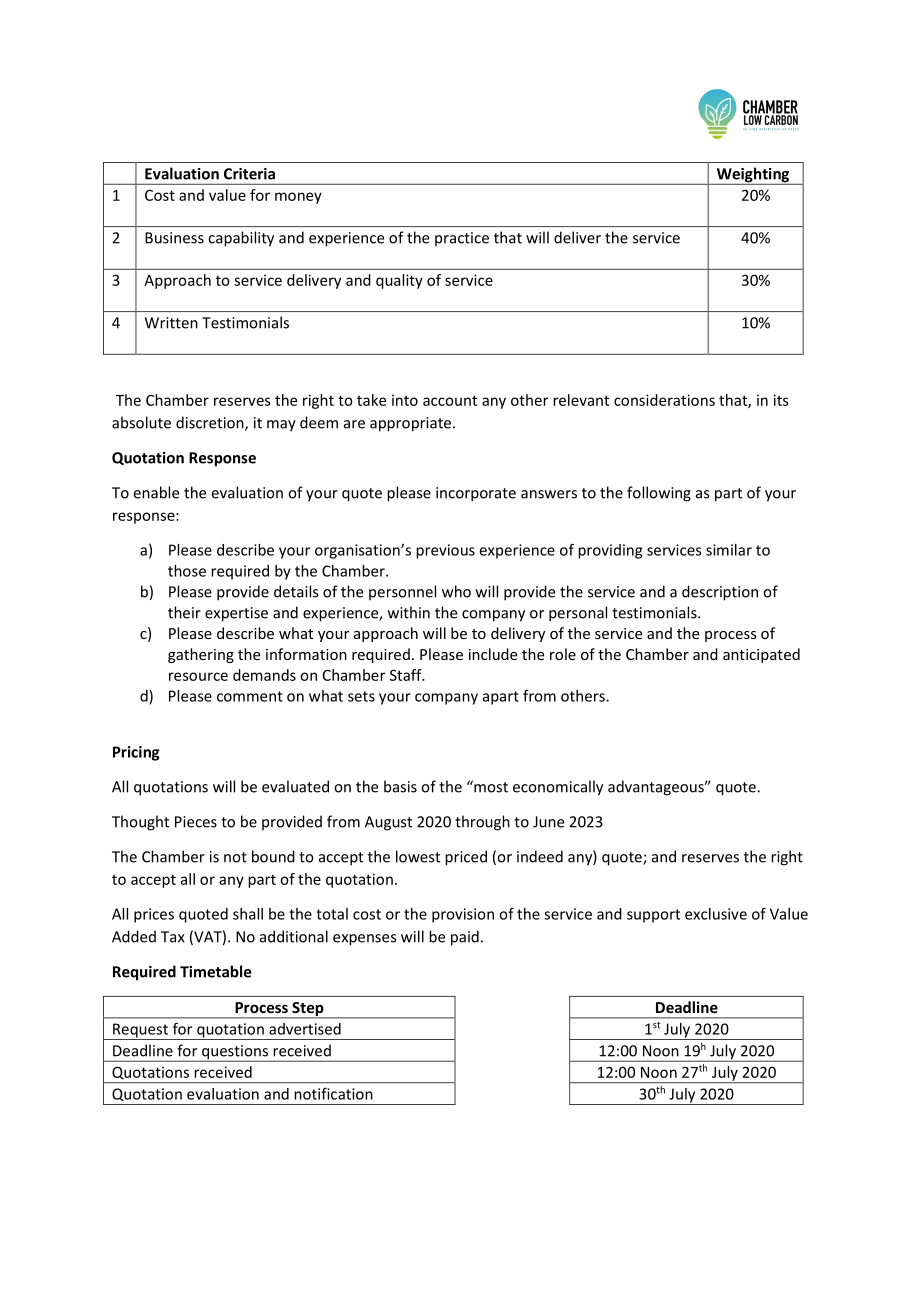  Describe the element at coordinates (450, 400) in the image. I see `account` at that location.
